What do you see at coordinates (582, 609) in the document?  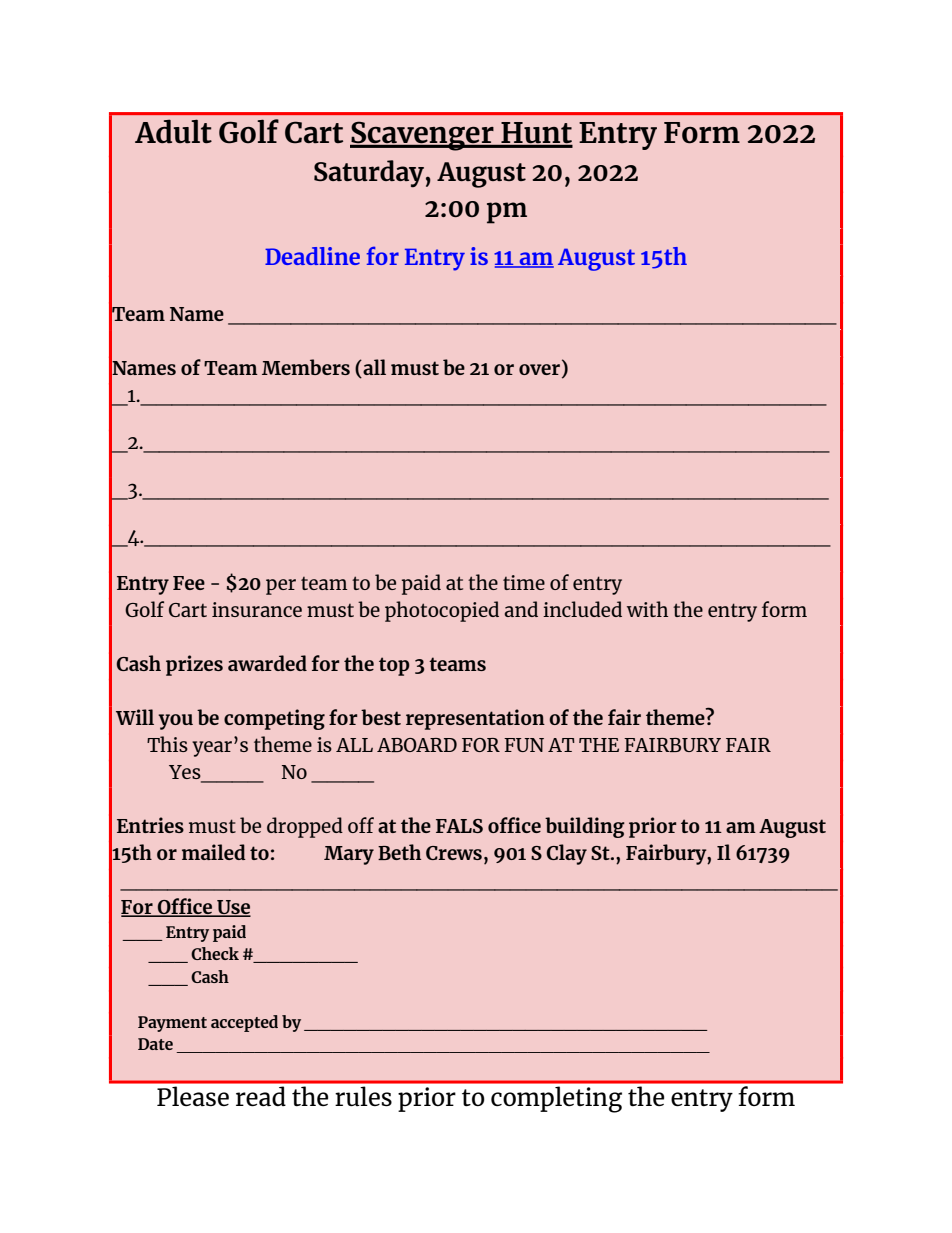 I see `included` at bounding box center [582, 609].
